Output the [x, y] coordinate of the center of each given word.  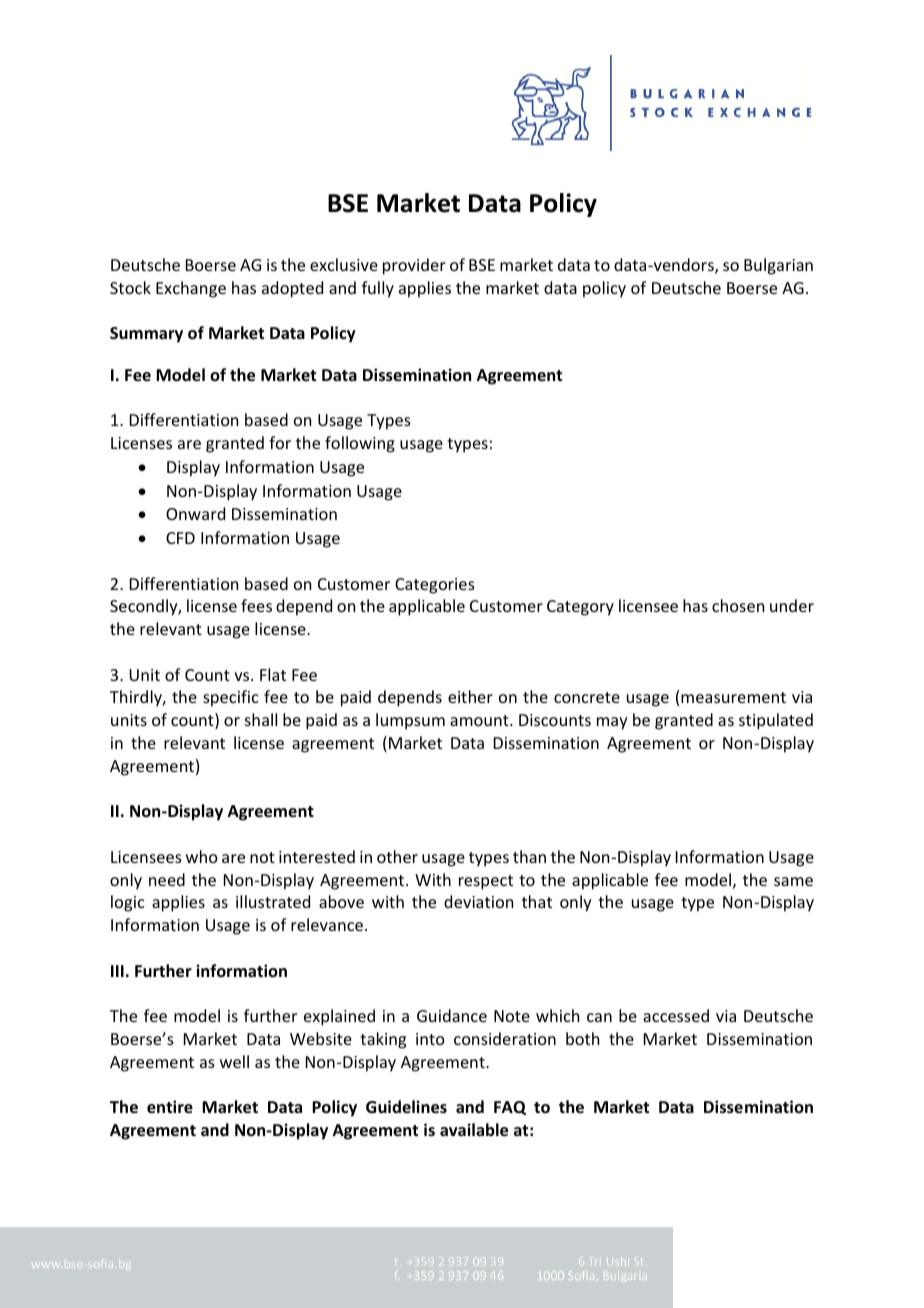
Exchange [191, 289]
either [470, 696]
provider [414, 266]
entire [170, 1107]
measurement [733, 697]
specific [231, 698]
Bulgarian [778, 266]
